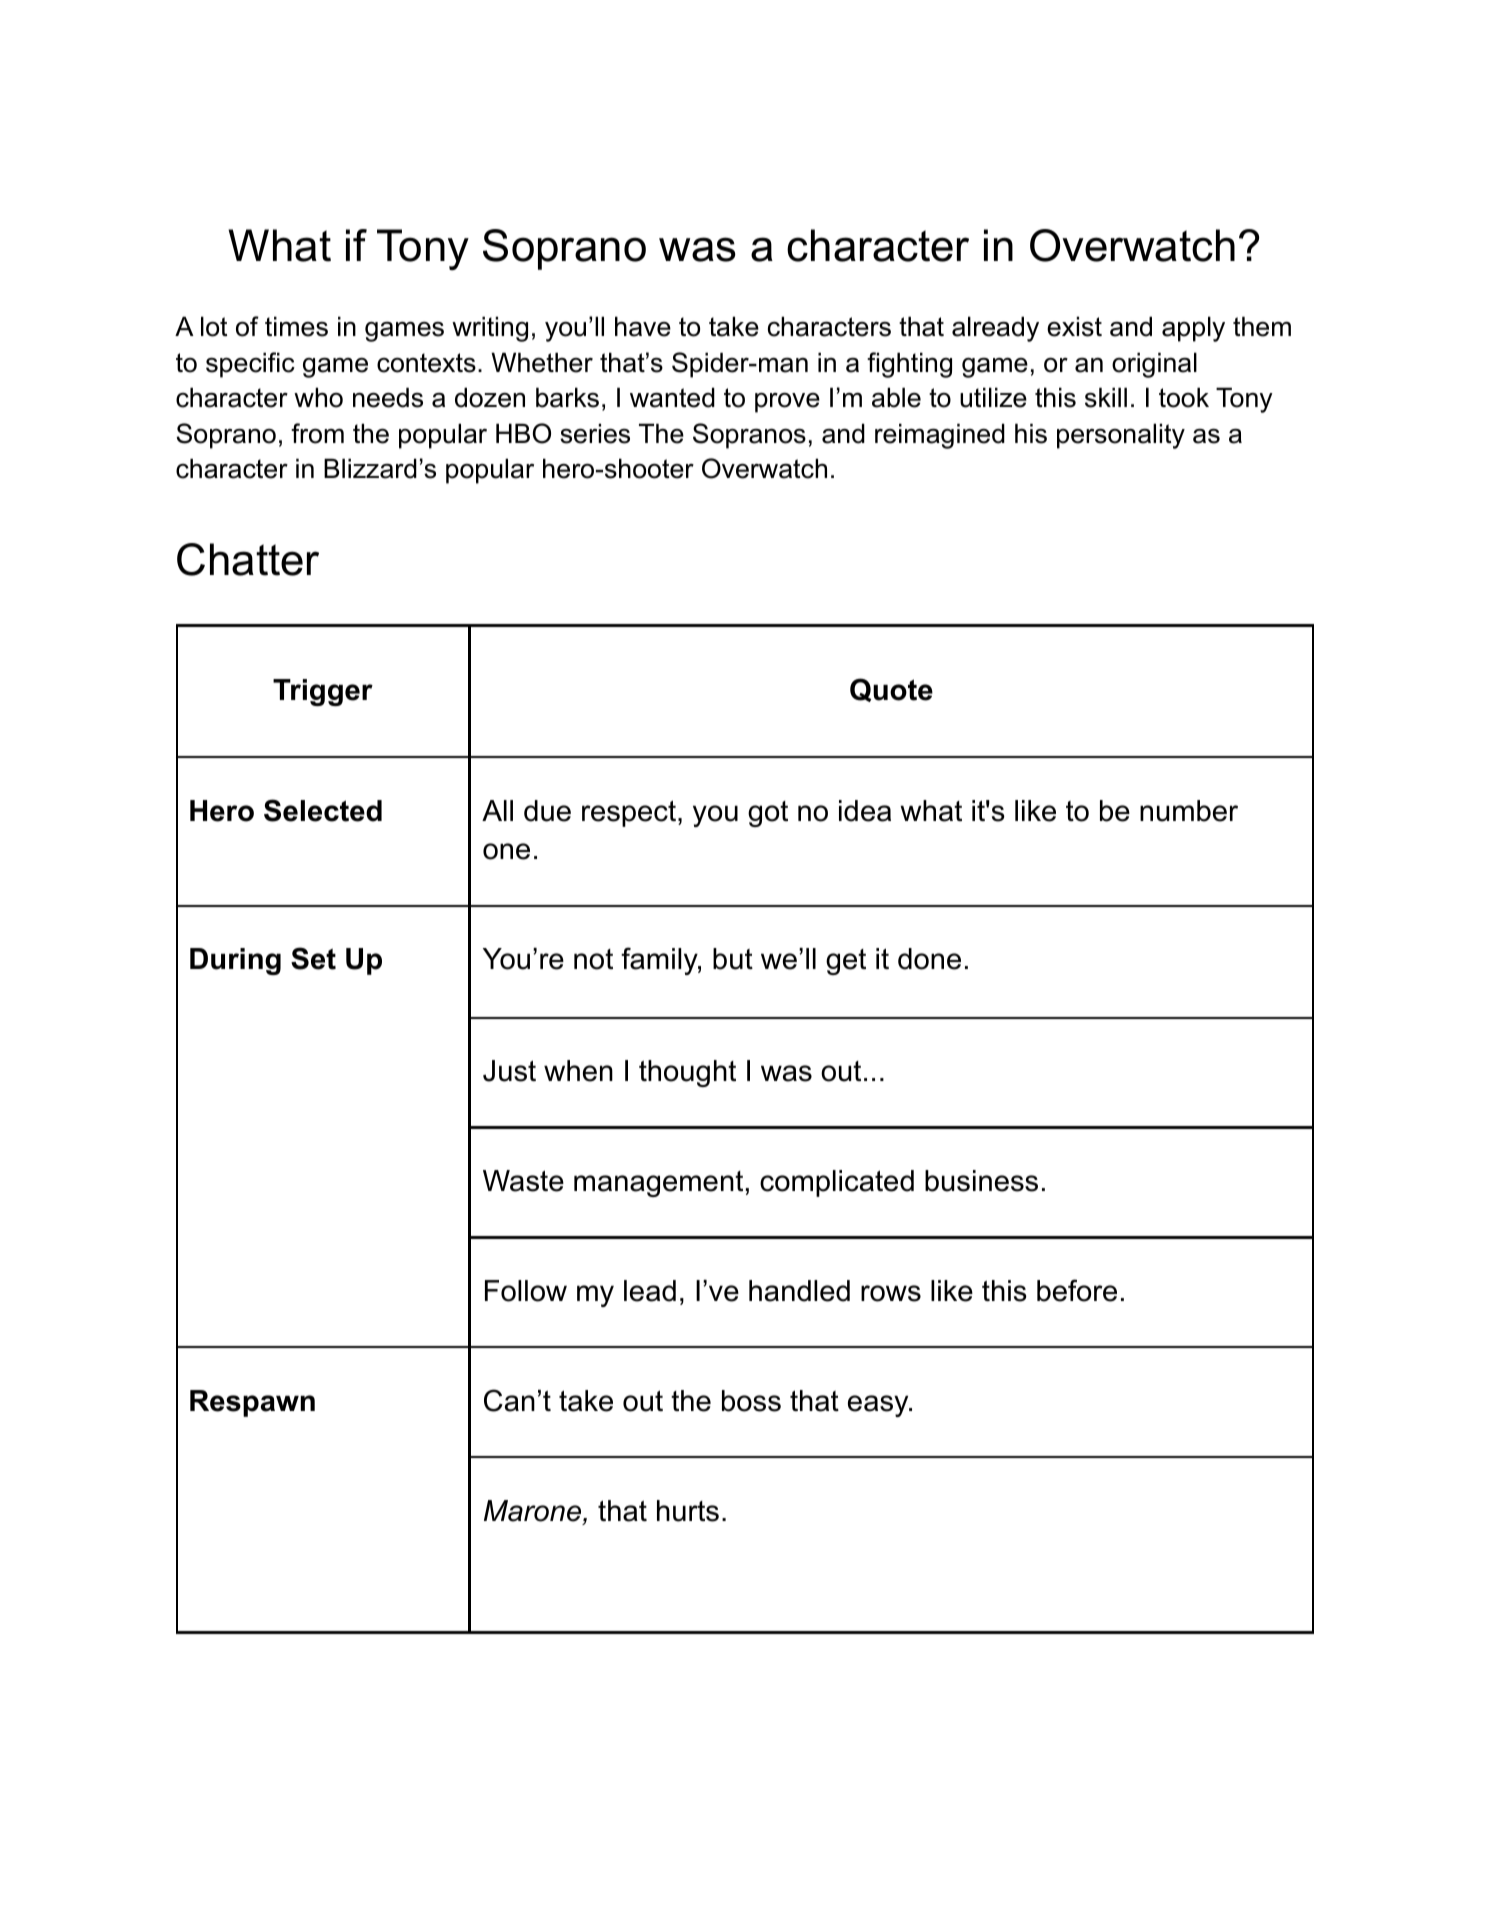 The image size is (1492, 1931). Describe the element at coordinates (688, 1511) in the screenshot. I see `hurts` at that location.
